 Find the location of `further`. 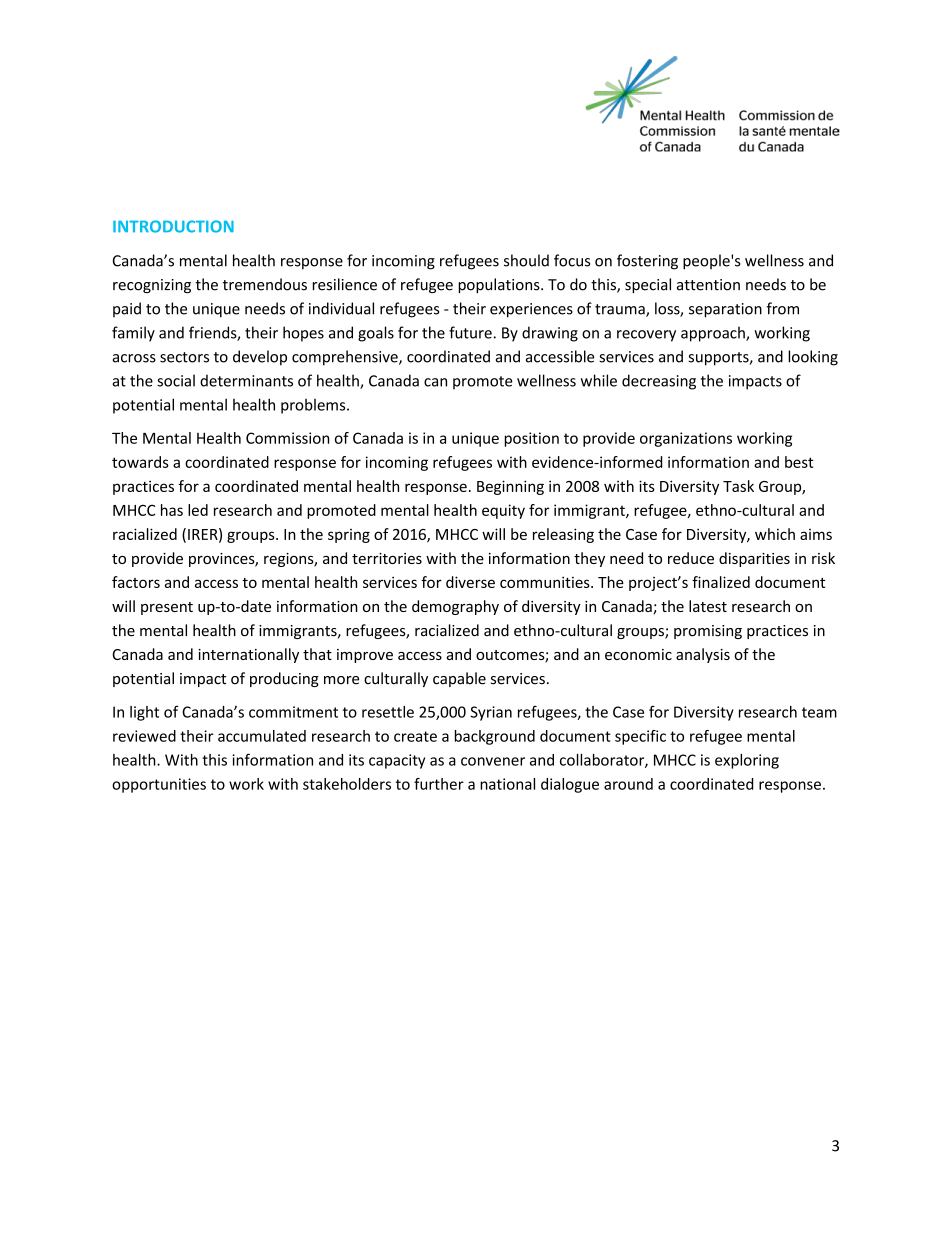

further is located at coordinates (439, 784).
